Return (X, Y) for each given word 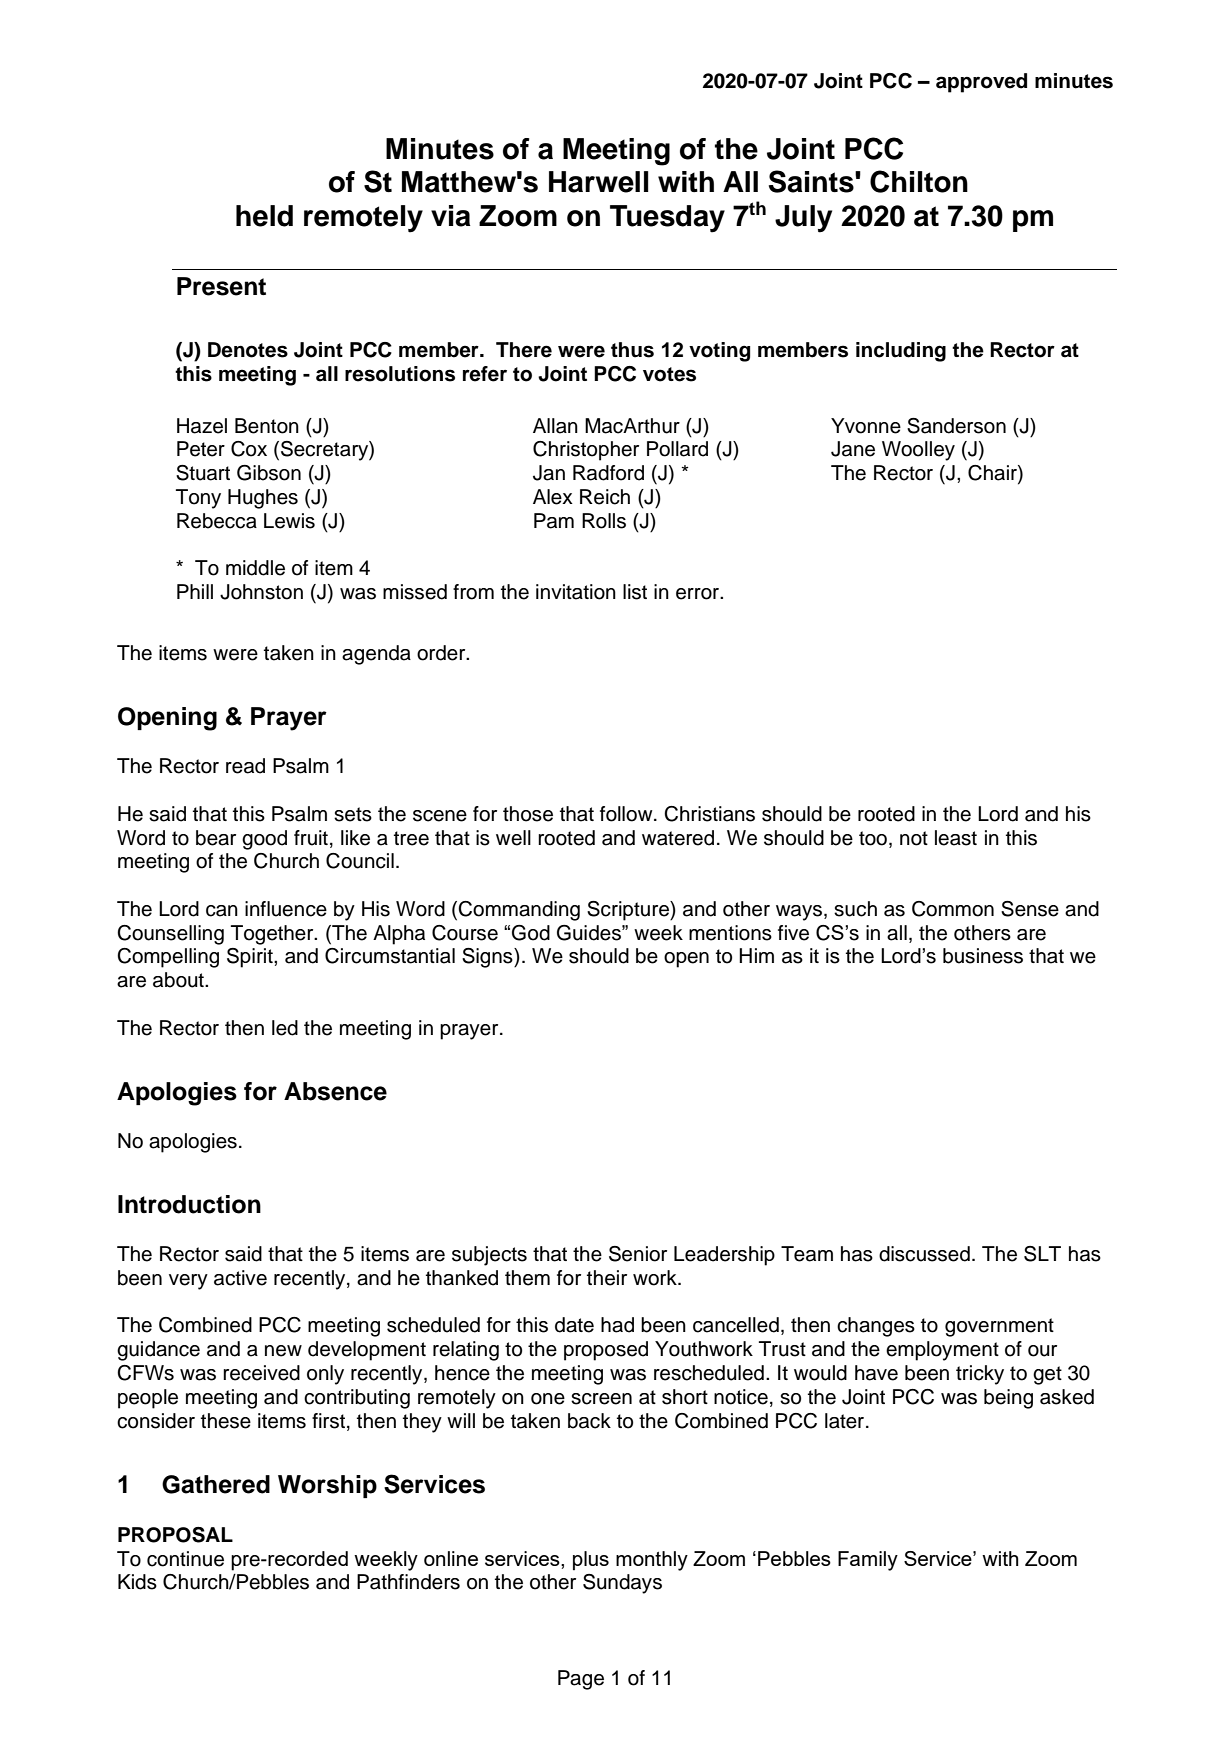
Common (953, 909)
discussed (924, 1254)
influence (286, 909)
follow (627, 814)
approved (981, 83)
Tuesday (667, 219)
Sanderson (956, 426)
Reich (605, 497)
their (607, 1278)
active (240, 1278)
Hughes (263, 499)
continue (185, 1559)
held (264, 216)
